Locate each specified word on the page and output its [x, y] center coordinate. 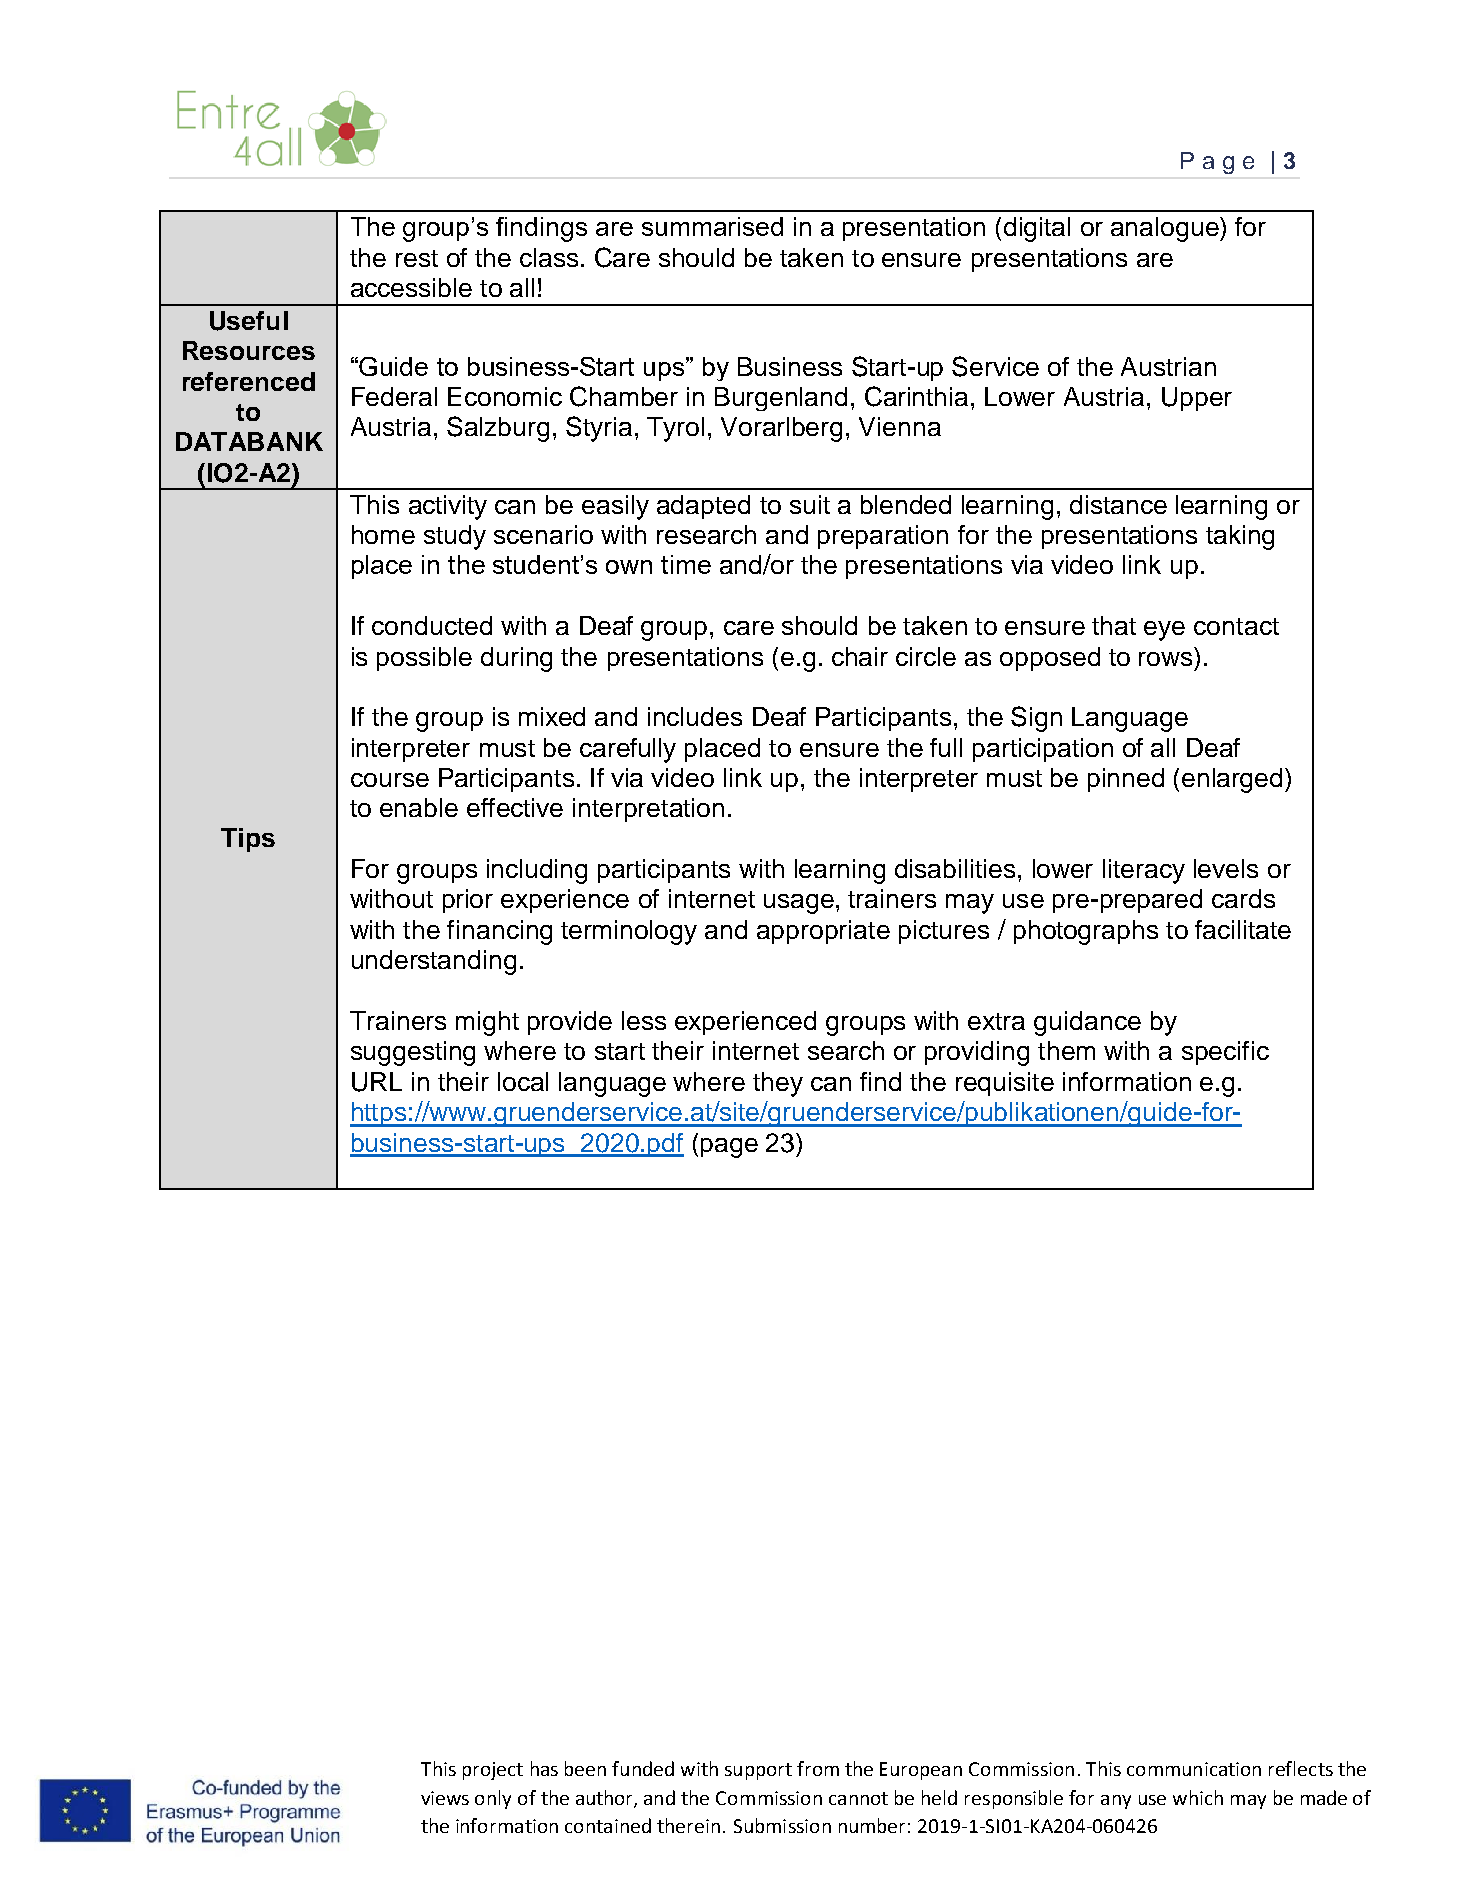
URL [377, 1082]
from [818, 1768]
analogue [1166, 229]
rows [1165, 659]
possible [424, 659]
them [1066, 1050]
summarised [712, 226]
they [778, 1084]
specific [1225, 1053]
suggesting [413, 1053]
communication [1194, 1769]
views [445, 1798]
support [758, 1771]
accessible [411, 287]
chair [860, 656]
